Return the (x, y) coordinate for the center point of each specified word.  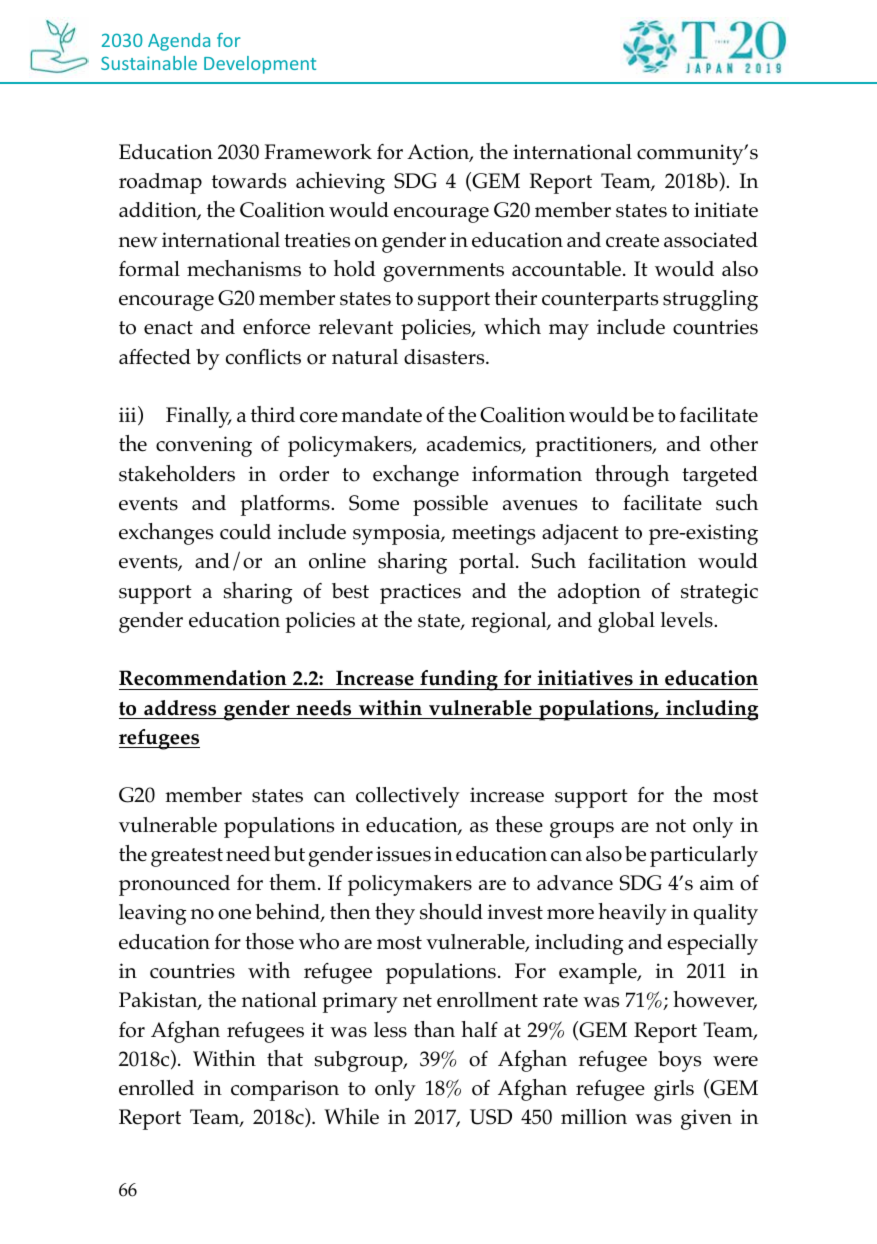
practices (420, 593)
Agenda (179, 42)
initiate (726, 210)
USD (491, 1117)
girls (674, 1090)
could (245, 532)
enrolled (156, 1088)
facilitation (637, 561)
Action (439, 153)
